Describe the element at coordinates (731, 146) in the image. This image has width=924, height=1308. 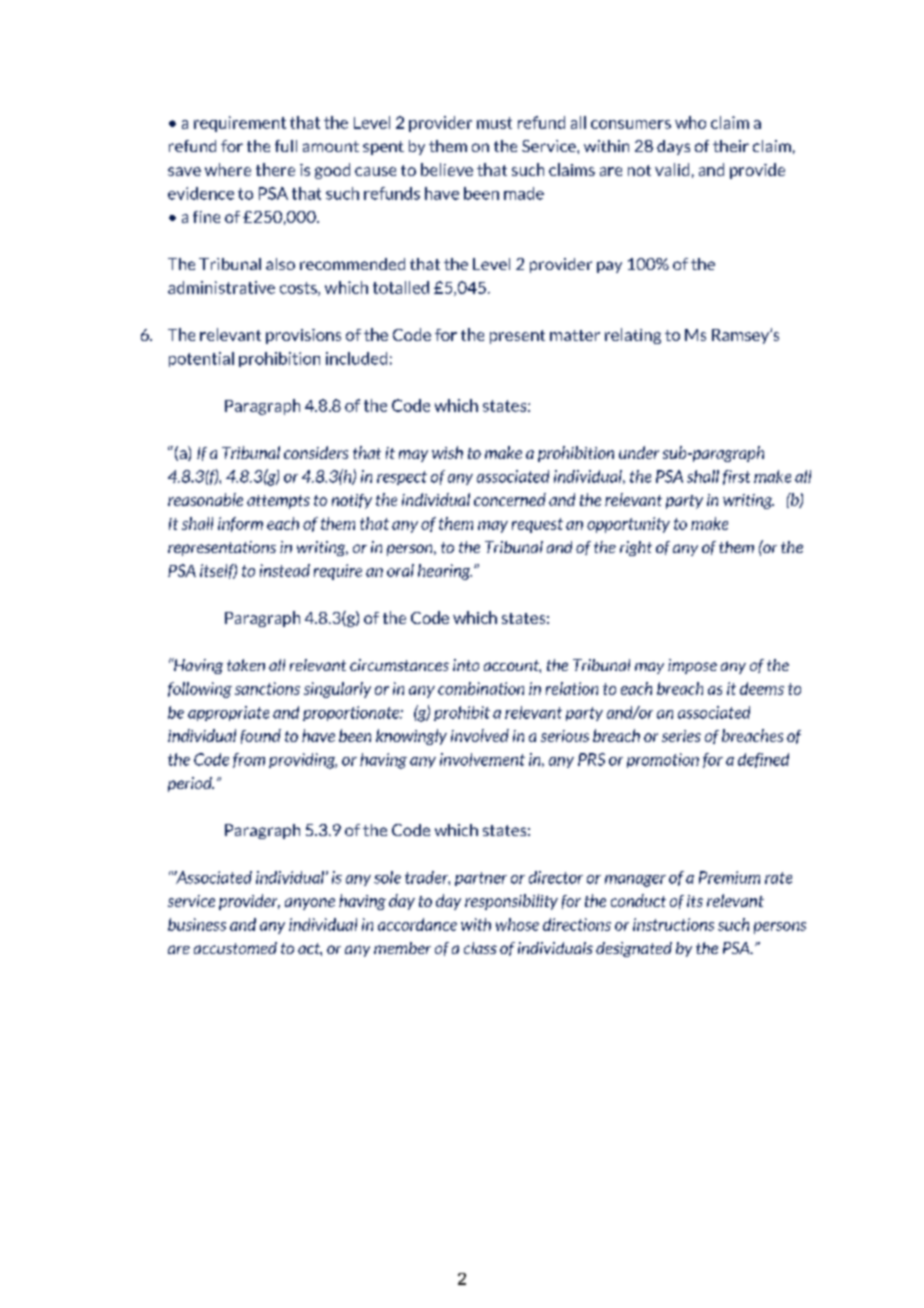
I see `their` at that location.
